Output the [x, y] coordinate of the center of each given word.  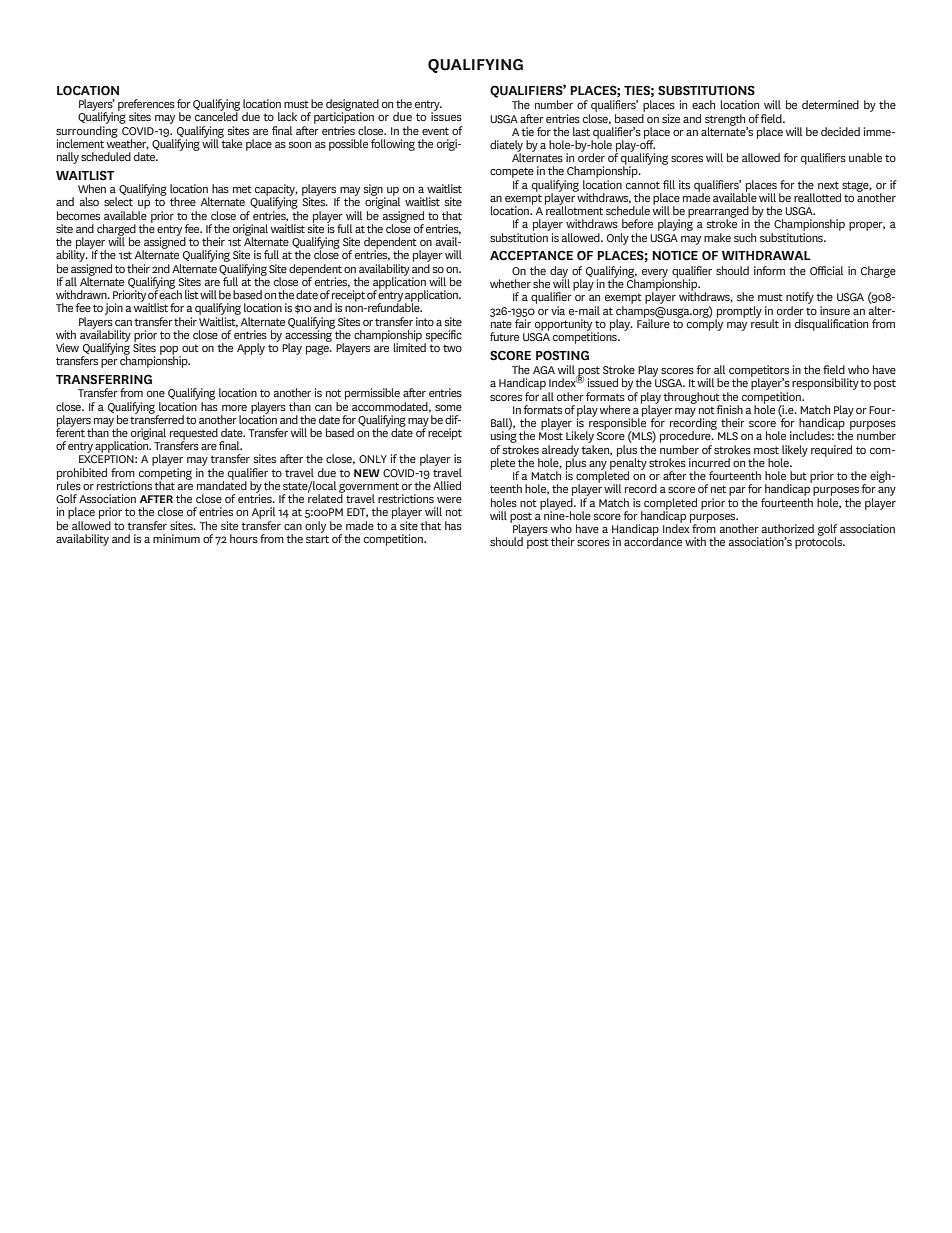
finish [730, 409]
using [504, 437]
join [114, 309]
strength [726, 121]
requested [194, 435]
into [425, 321]
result [765, 322]
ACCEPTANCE [531, 255]
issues [446, 115]
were [449, 500]
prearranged [718, 213]
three [183, 201]
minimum [176, 538]
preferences [146, 106]
